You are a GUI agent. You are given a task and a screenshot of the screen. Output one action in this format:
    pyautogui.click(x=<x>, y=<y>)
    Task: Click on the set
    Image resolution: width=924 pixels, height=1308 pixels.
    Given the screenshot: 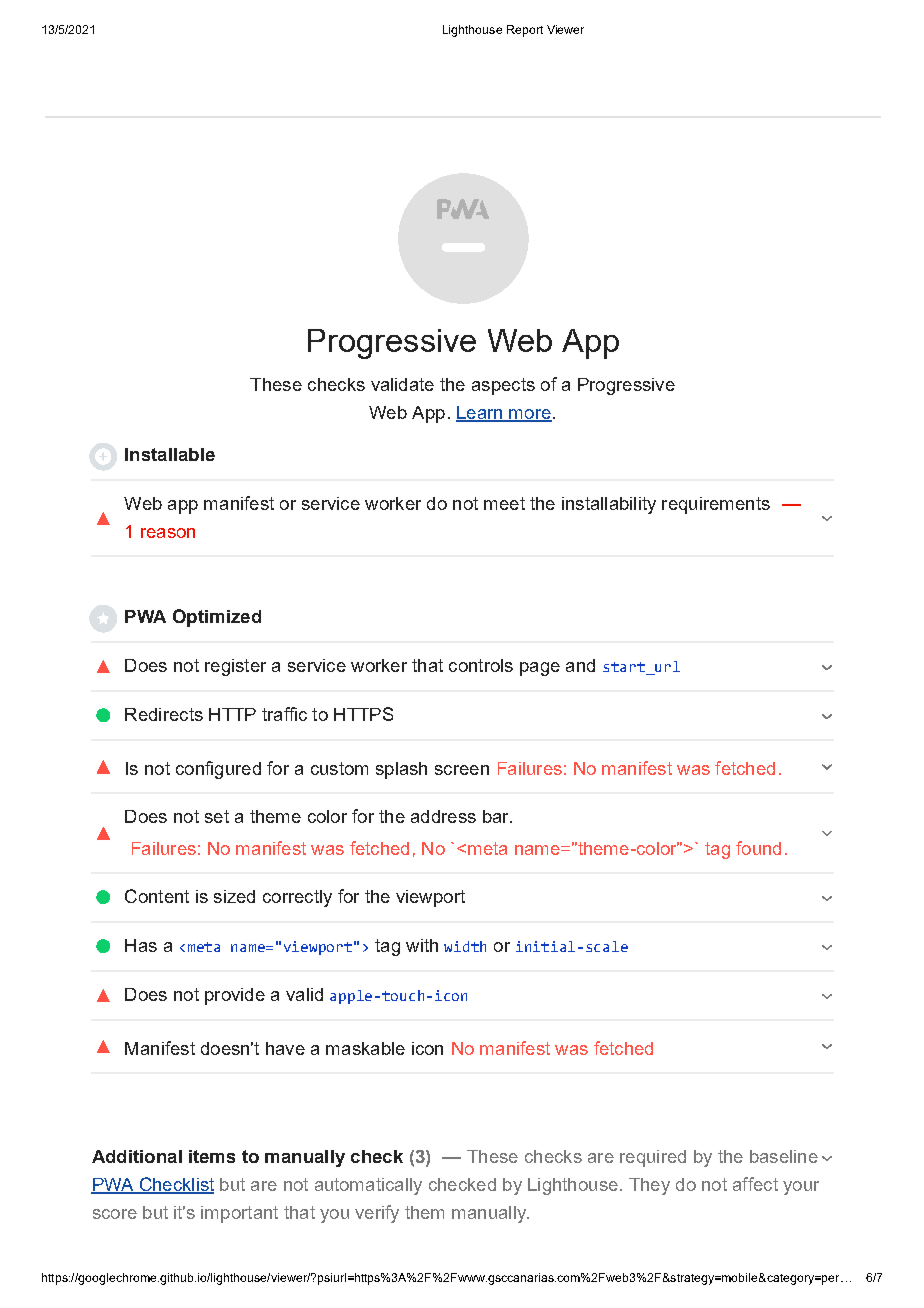 What is the action you would take?
    pyautogui.click(x=217, y=816)
